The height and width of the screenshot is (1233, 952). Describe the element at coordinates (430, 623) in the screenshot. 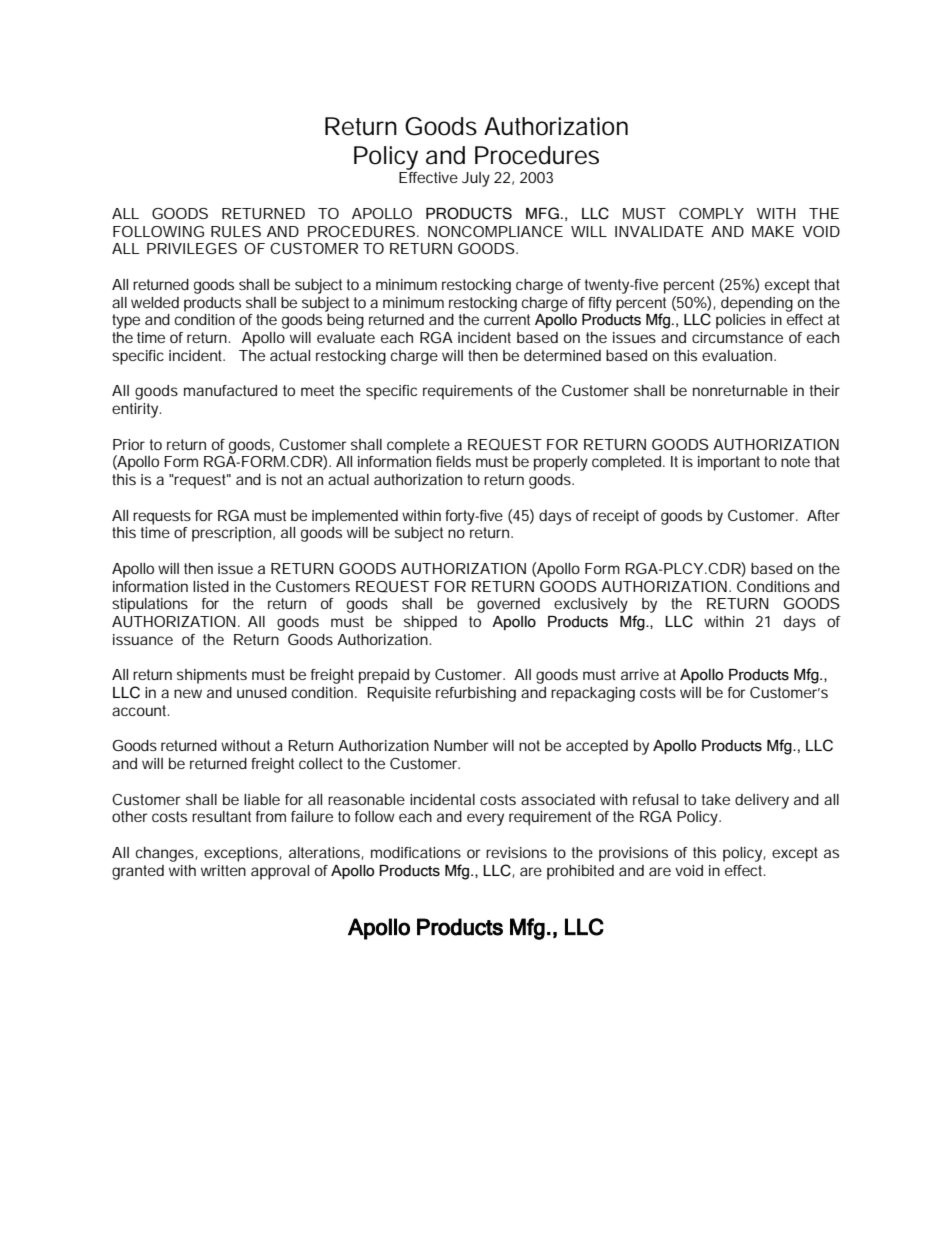

I see `shipped` at that location.
